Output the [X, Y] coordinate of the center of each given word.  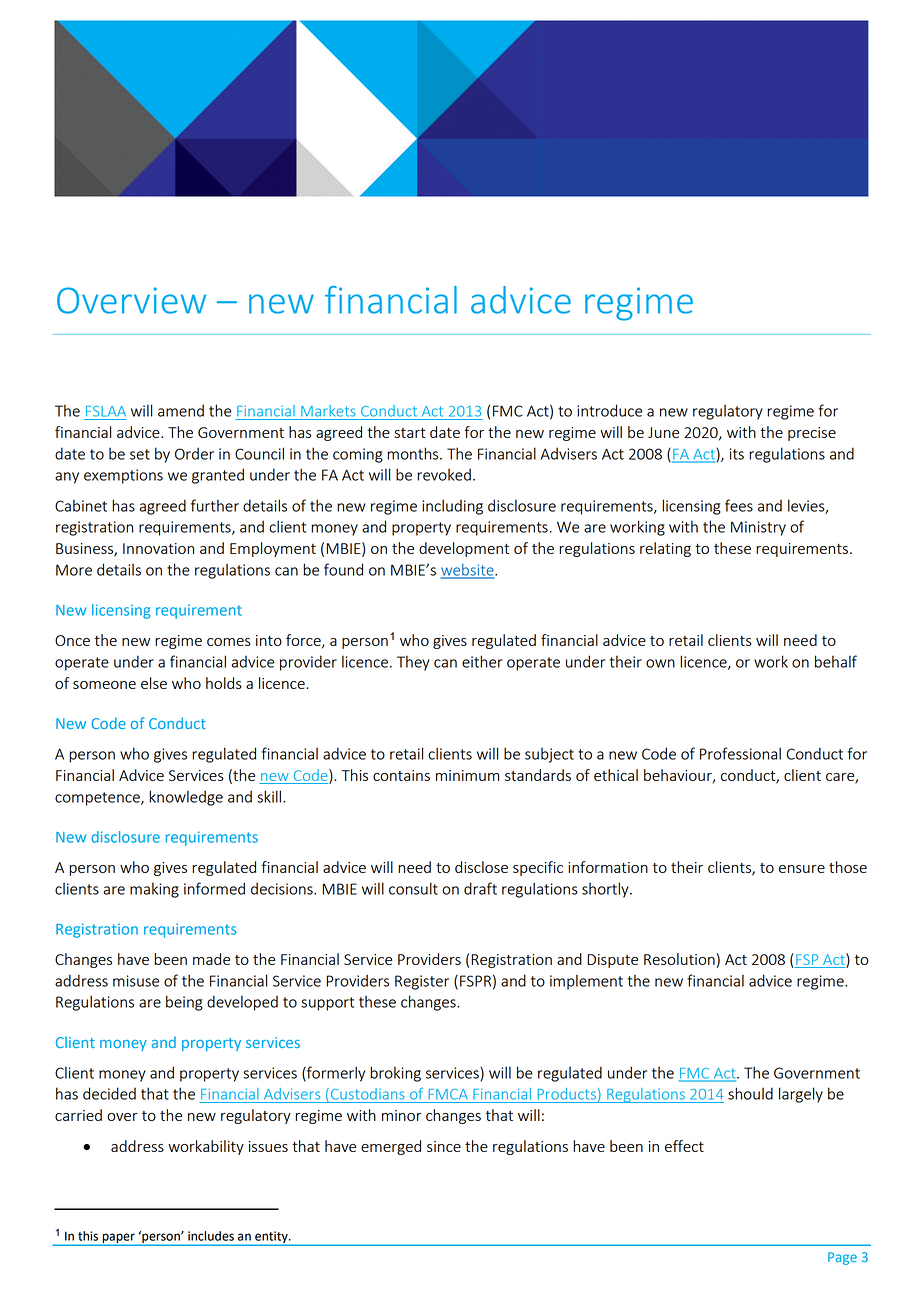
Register [422, 982]
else [154, 683]
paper [118, 1239]
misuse [136, 981]
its [737, 454]
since [444, 1146]
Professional [740, 753]
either [482, 661]
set [140, 454]
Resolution [679, 959]
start [410, 433]
